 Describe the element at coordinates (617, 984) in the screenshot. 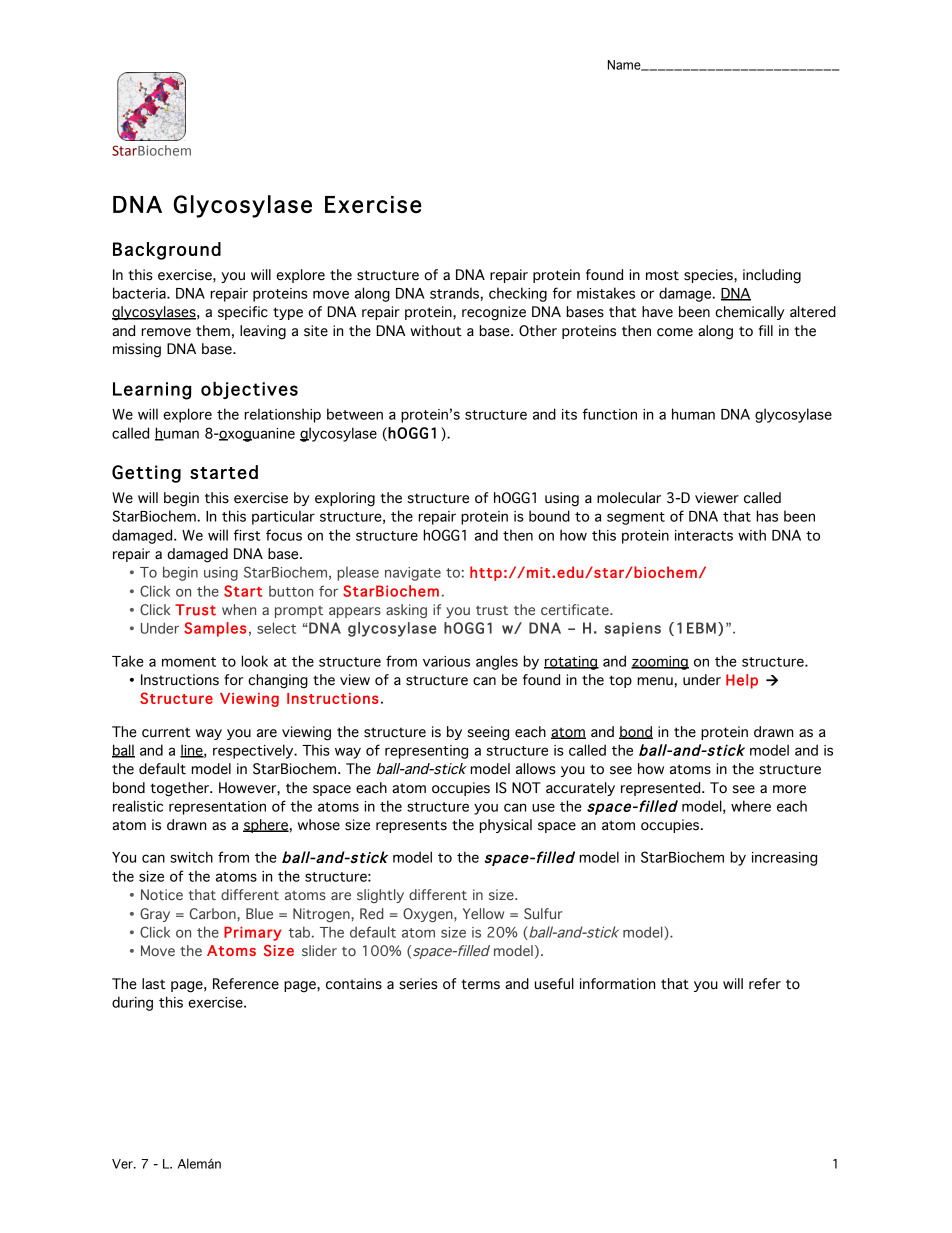

I see `information` at that location.
